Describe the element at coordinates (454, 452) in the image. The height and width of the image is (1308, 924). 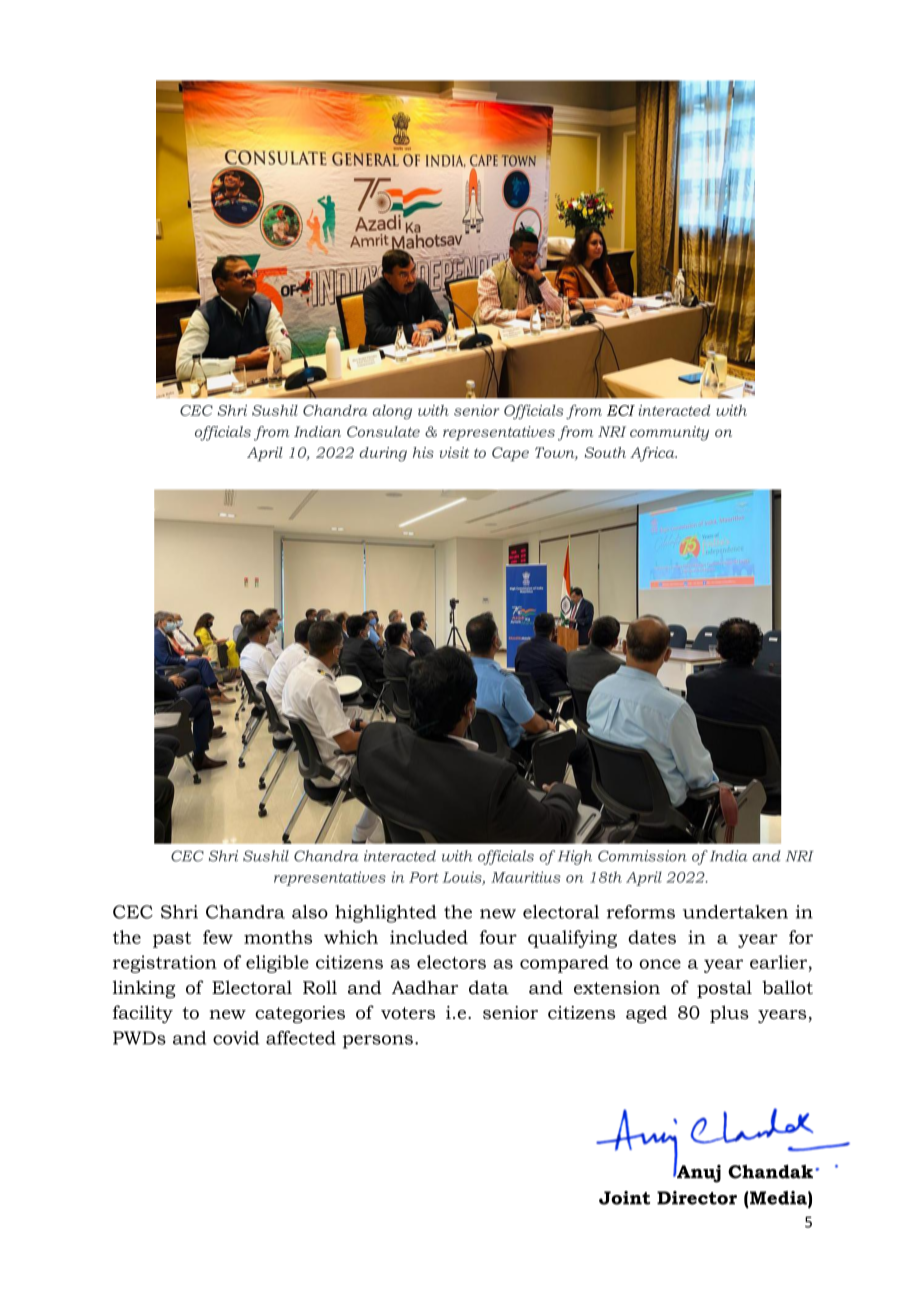
I see `visit` at that location.
